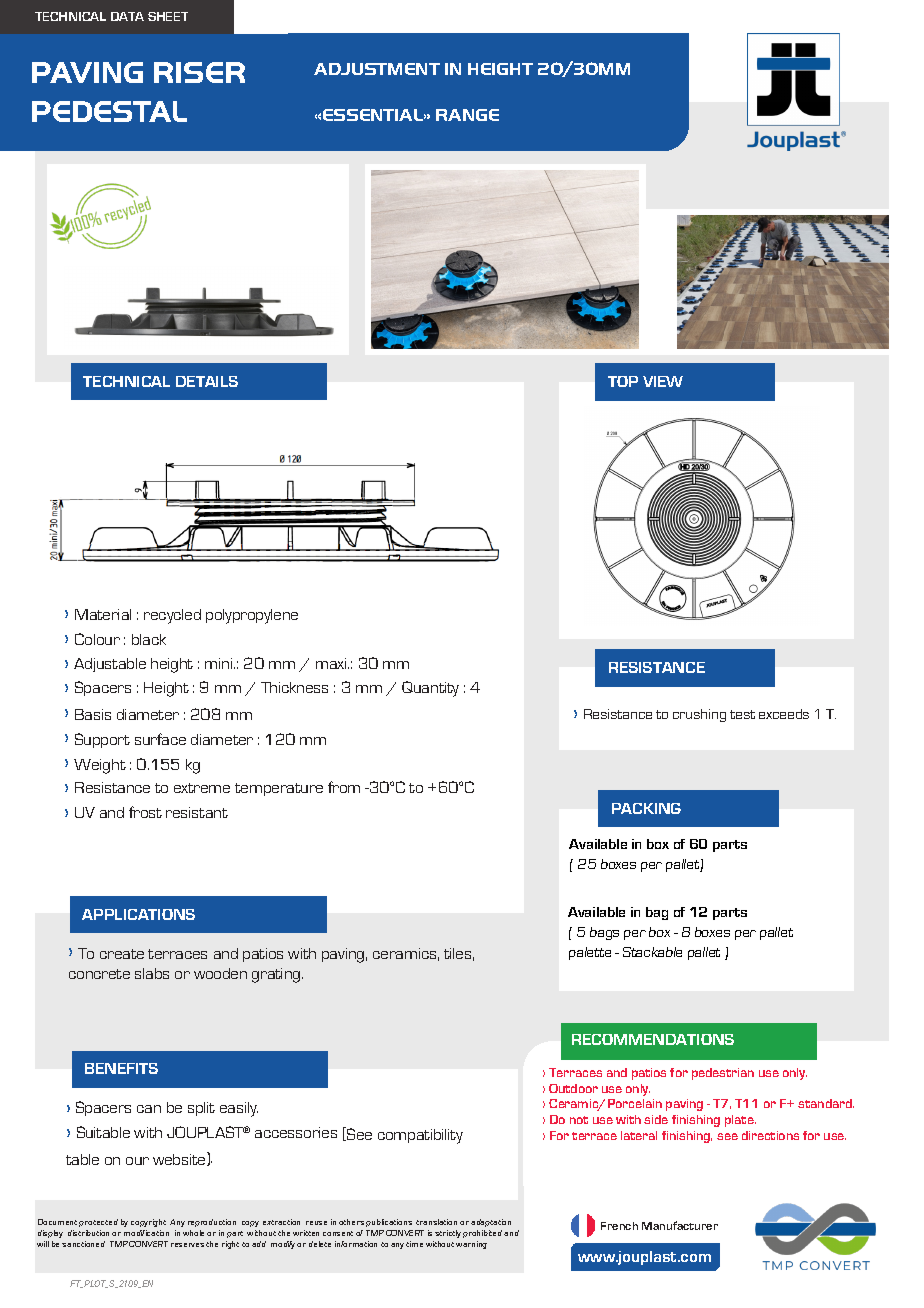  I want to click on RECOMMENDATIONS, so click(653, 1039).
